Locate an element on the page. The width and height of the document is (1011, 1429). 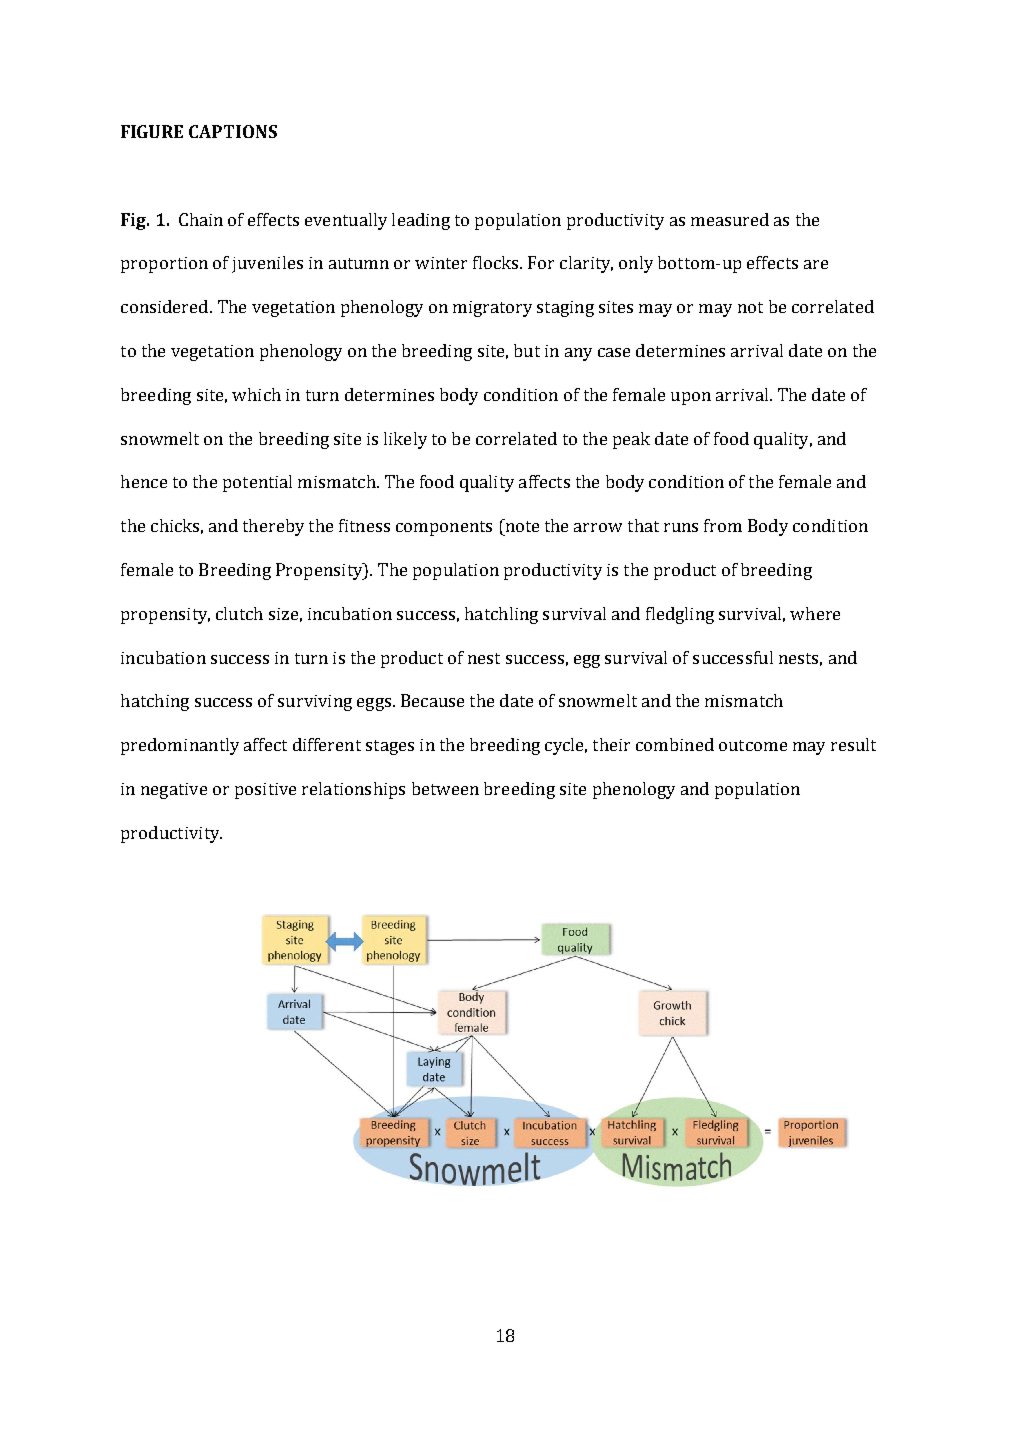
likely is located at coordinates (405, 440).
